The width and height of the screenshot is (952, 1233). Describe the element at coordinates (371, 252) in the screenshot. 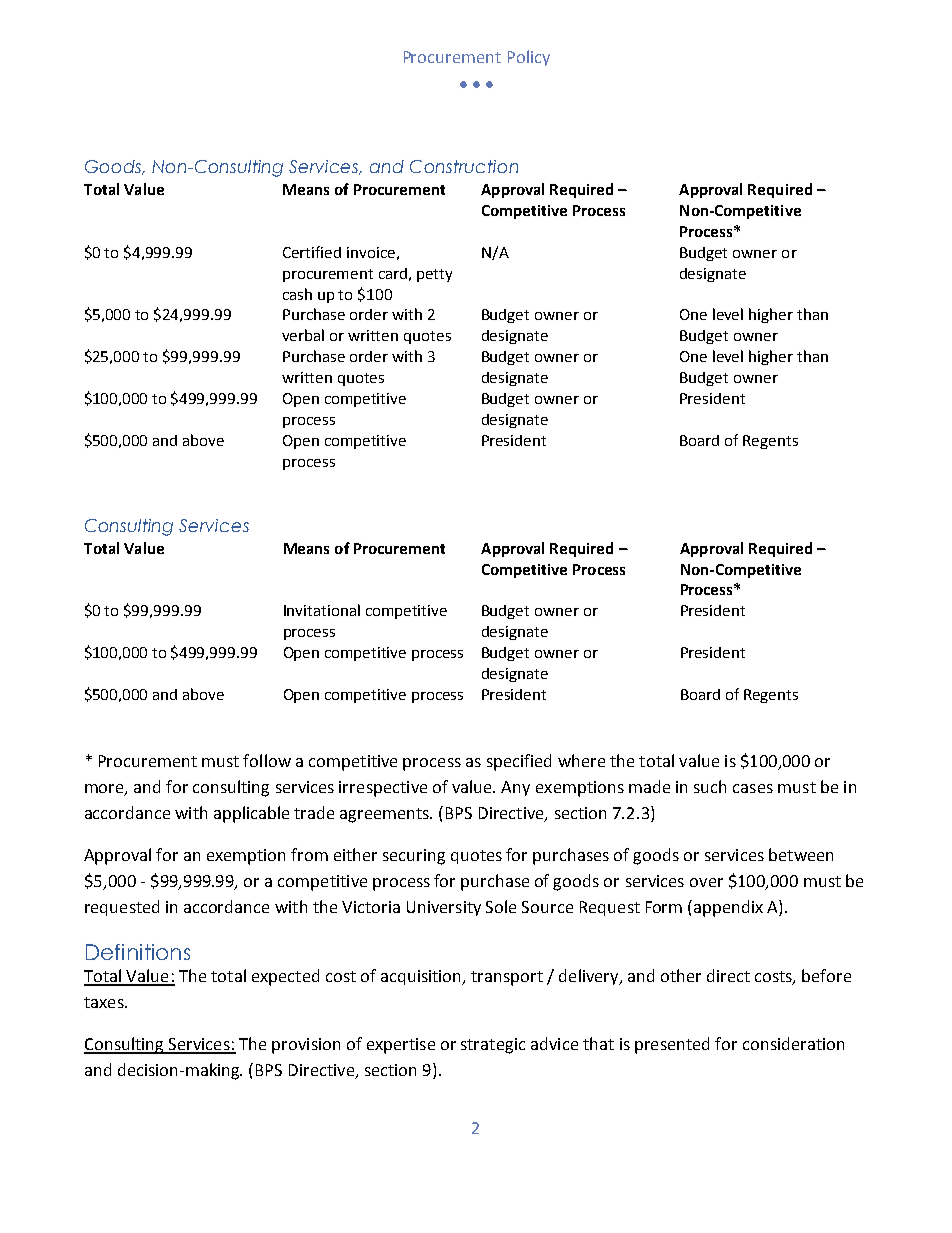

I see `invoice` at that location.
